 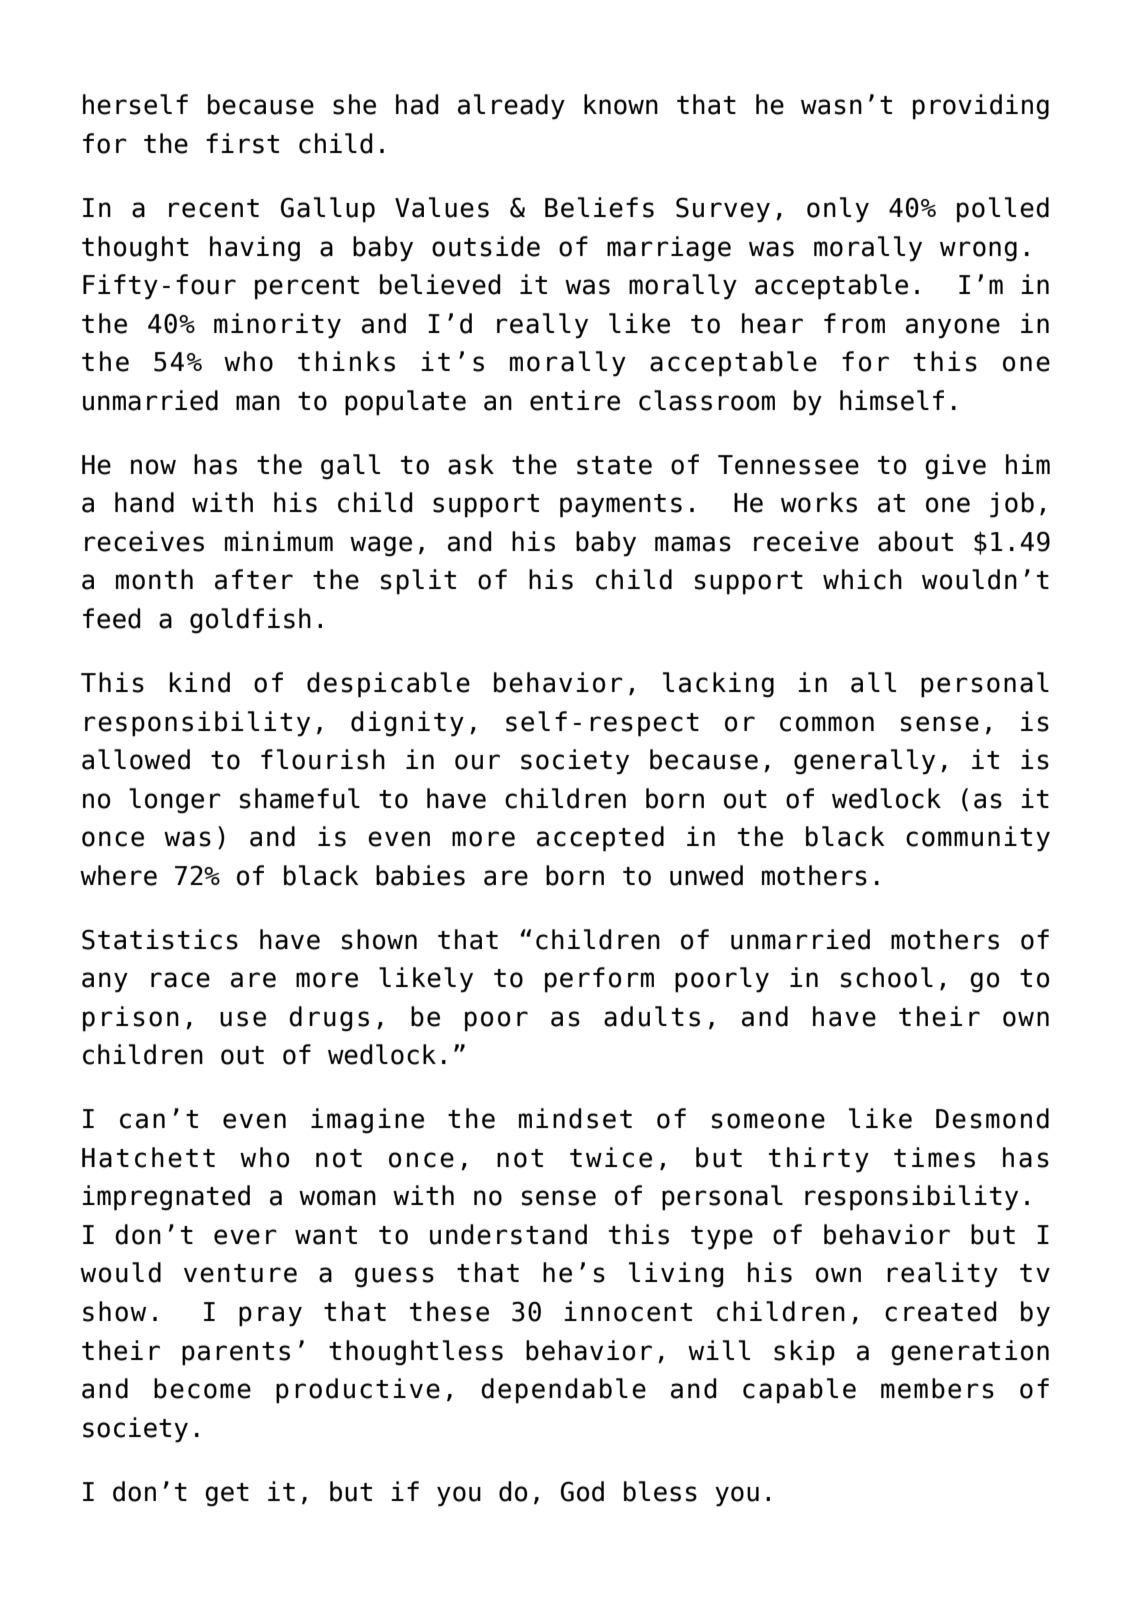 I want to click on God, so click(x=582, y=1491).
